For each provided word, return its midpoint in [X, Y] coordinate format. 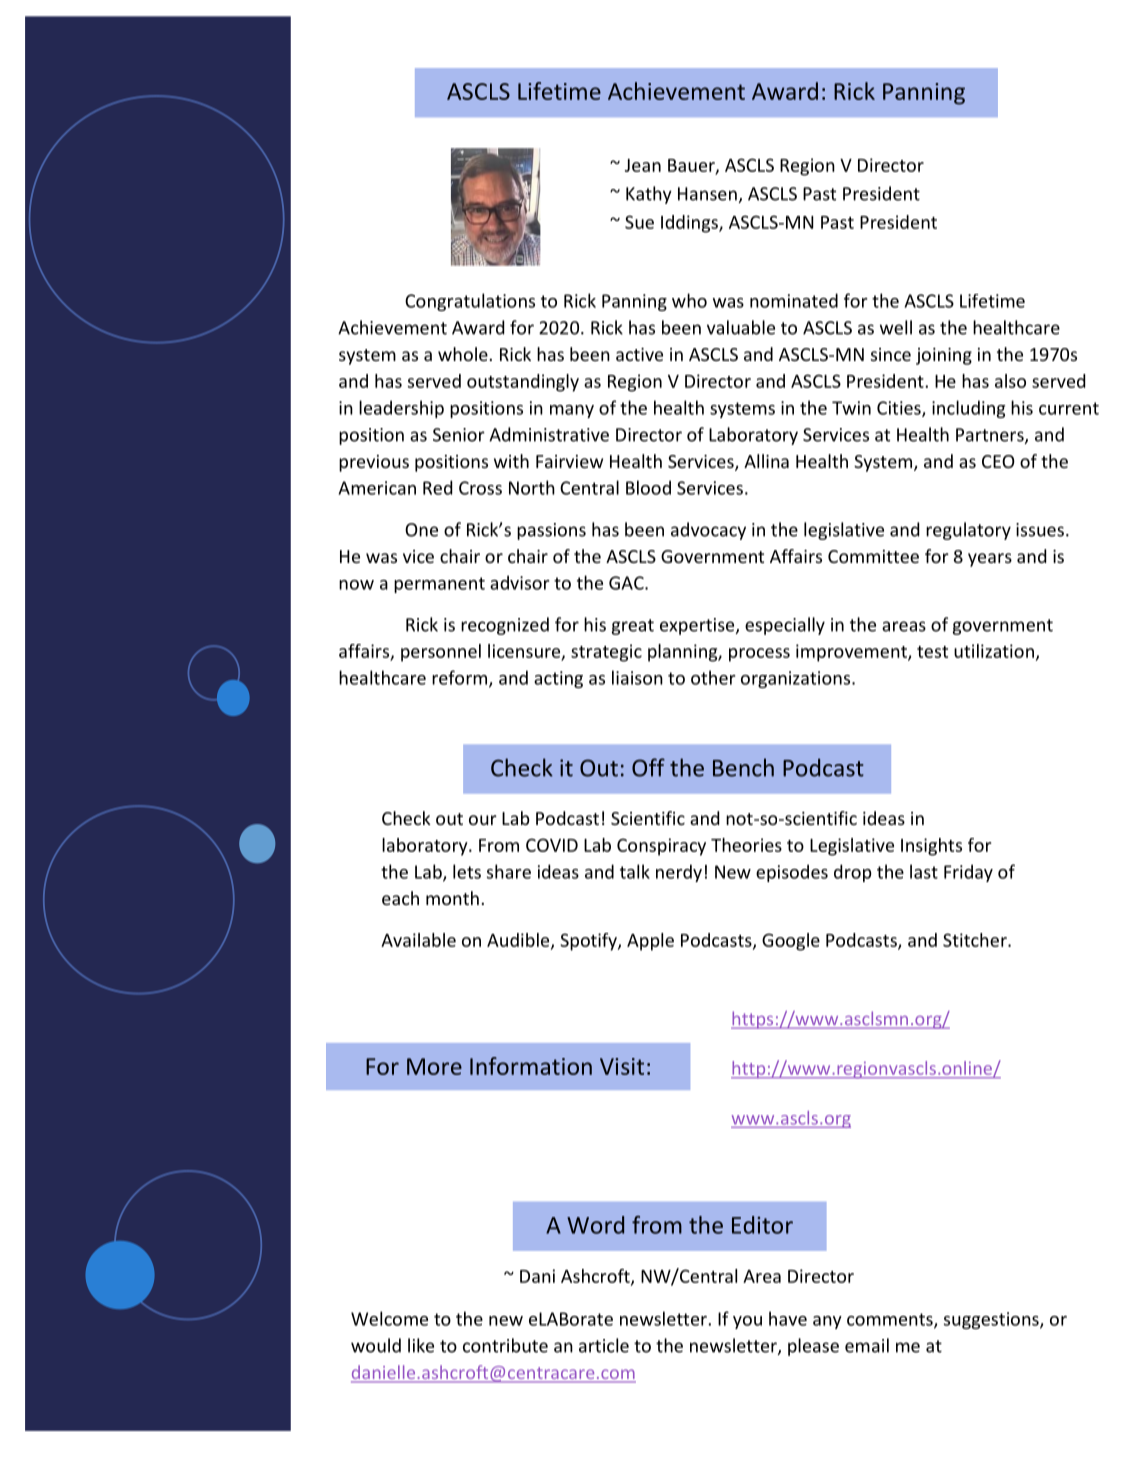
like [421, 1345]
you [747, 1322]
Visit [622, 1066]
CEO [998, 461]
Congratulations [470, 302]
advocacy [708, 531]
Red [437, 487]
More [434, 1066]
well [896, 327]
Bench [743, 767]
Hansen [707, 194]
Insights [931, 847]
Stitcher [976, 940]
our [483, 820]
